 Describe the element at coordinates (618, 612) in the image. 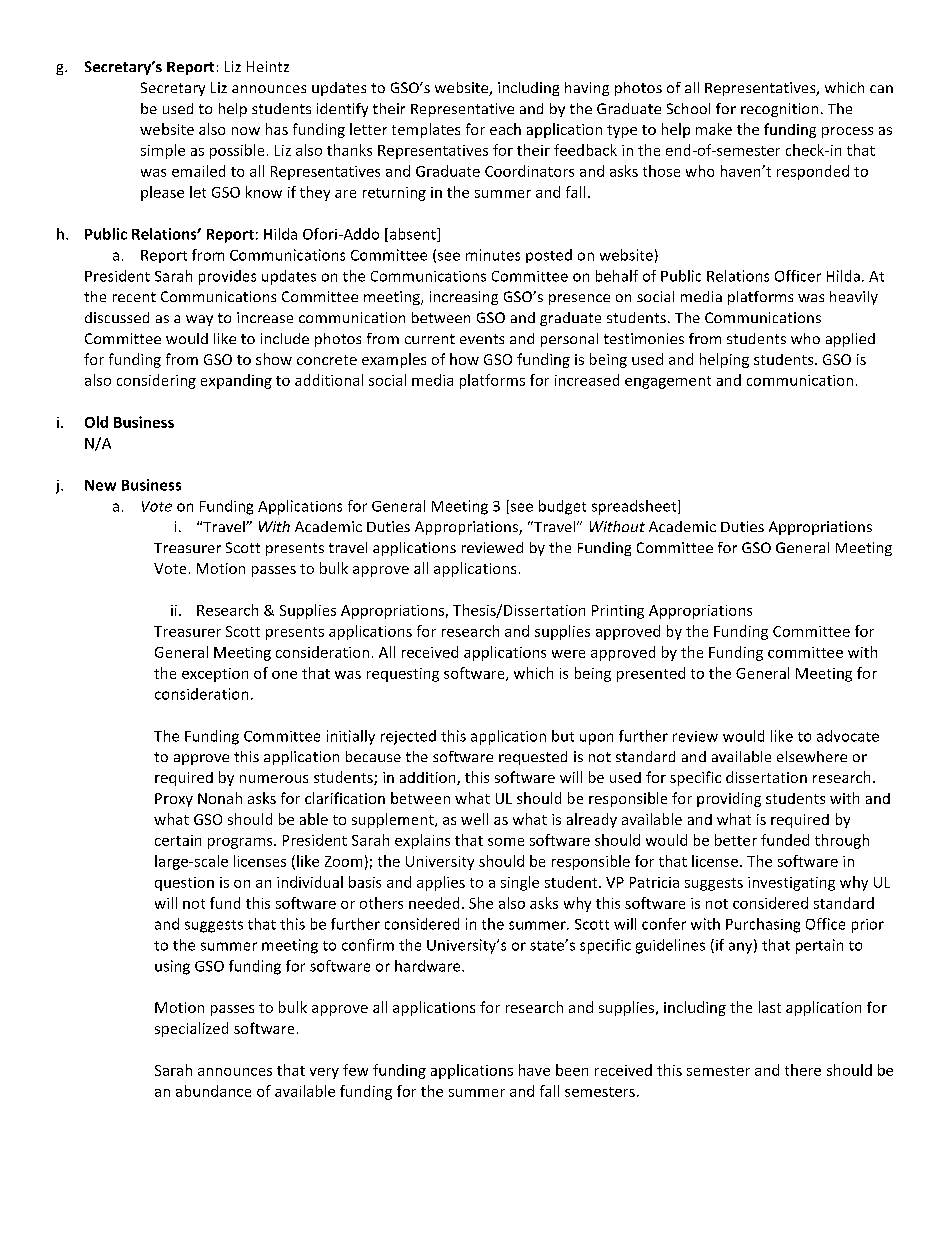

I see `Printing` at that location.
